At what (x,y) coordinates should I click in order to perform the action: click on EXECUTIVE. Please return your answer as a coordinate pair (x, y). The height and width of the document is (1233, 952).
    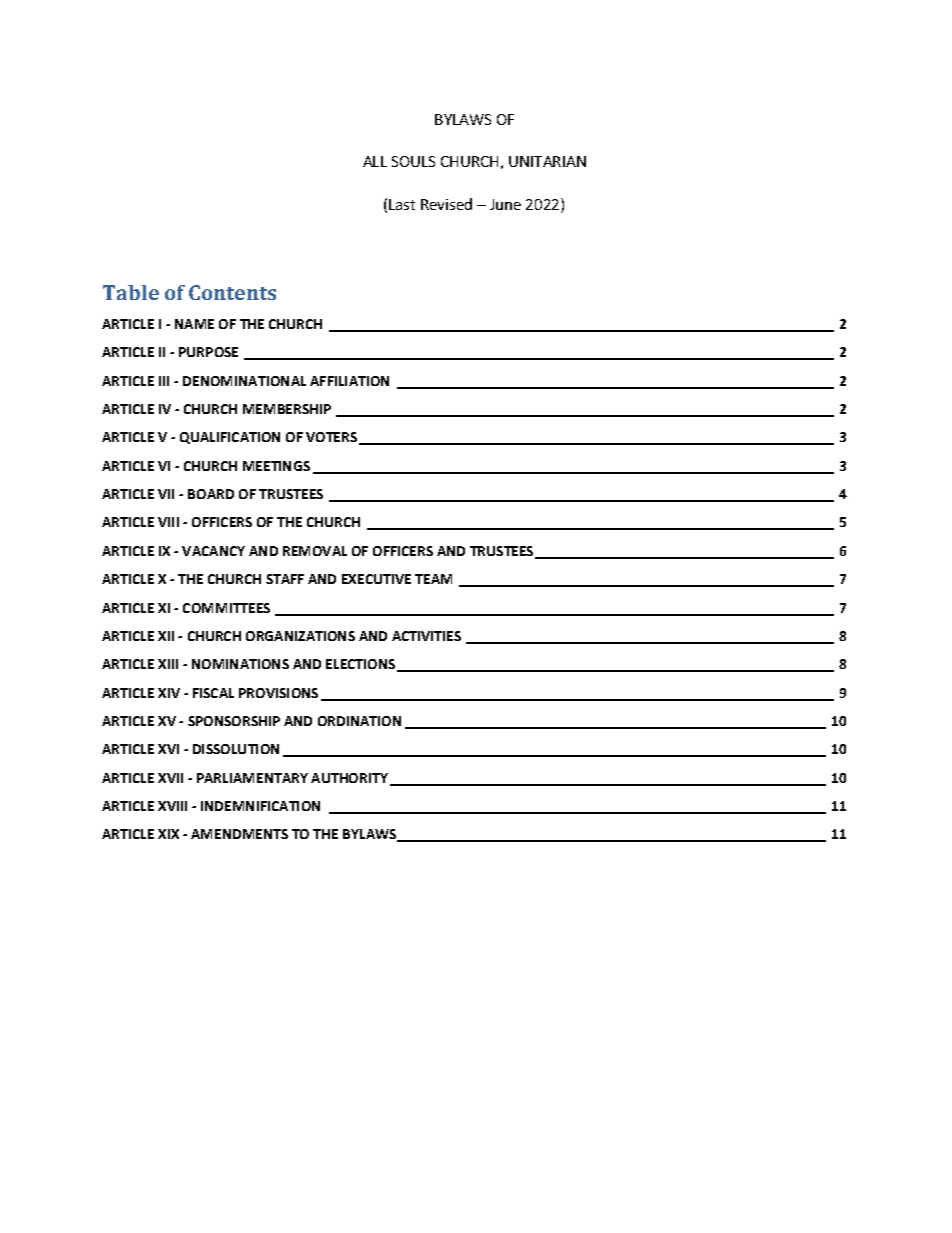
    Looking at the image, I should click on (376, 579).
